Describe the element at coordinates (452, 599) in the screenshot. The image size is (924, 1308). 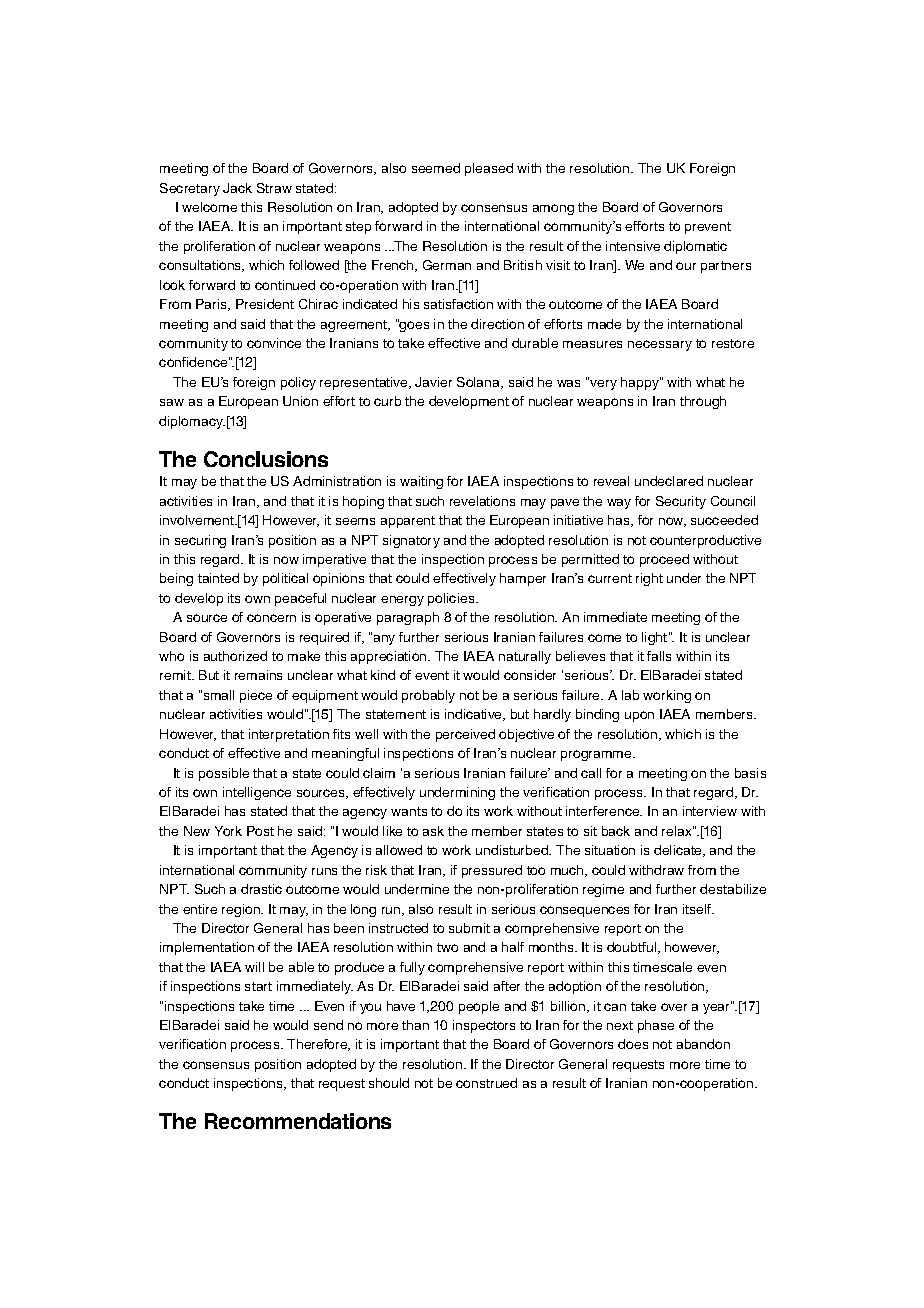
I see `policies` at that location.
